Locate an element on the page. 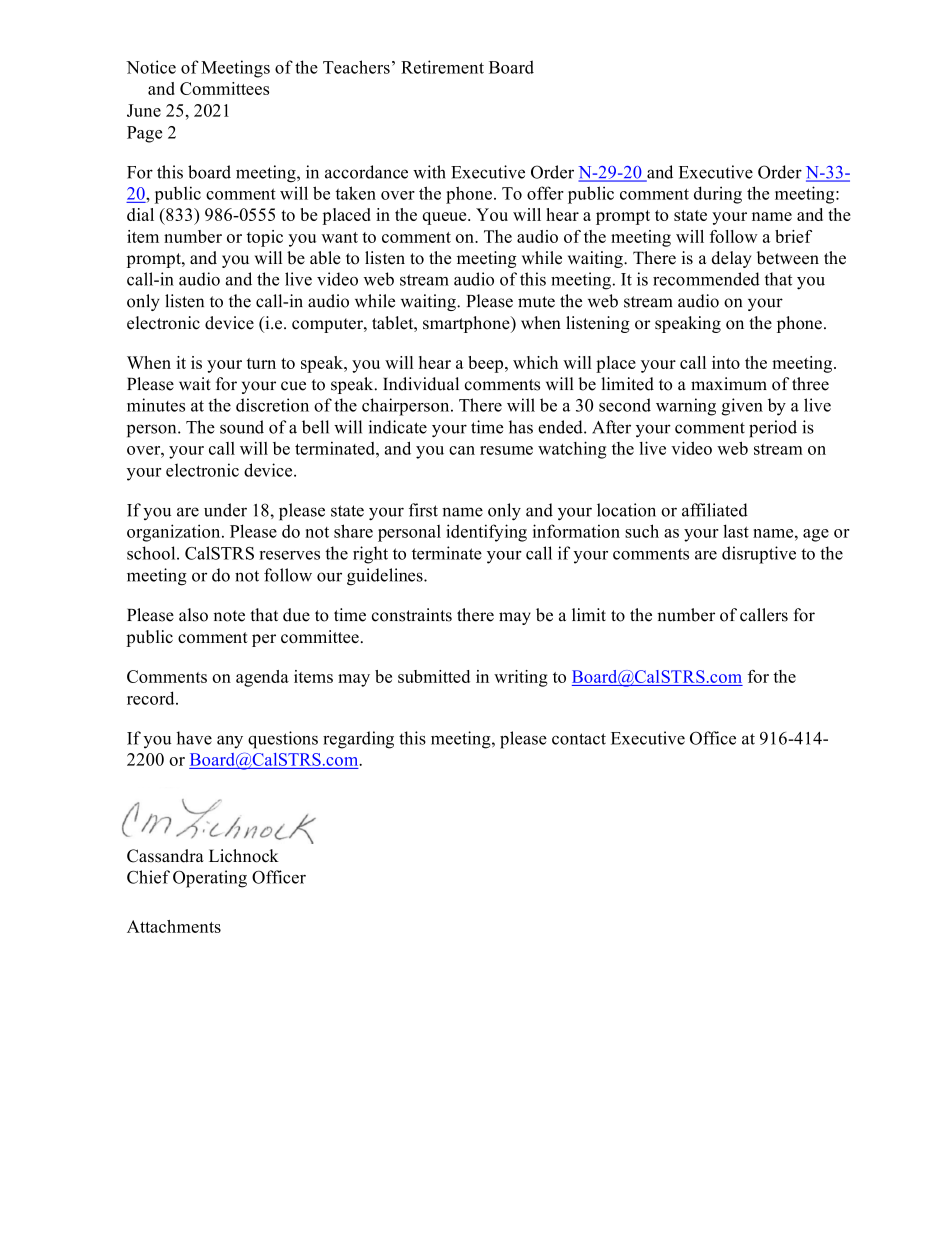 Image resolution: width=952 pixels, height=1233 pixels. affiliated is located at coordinates (715, 510).
